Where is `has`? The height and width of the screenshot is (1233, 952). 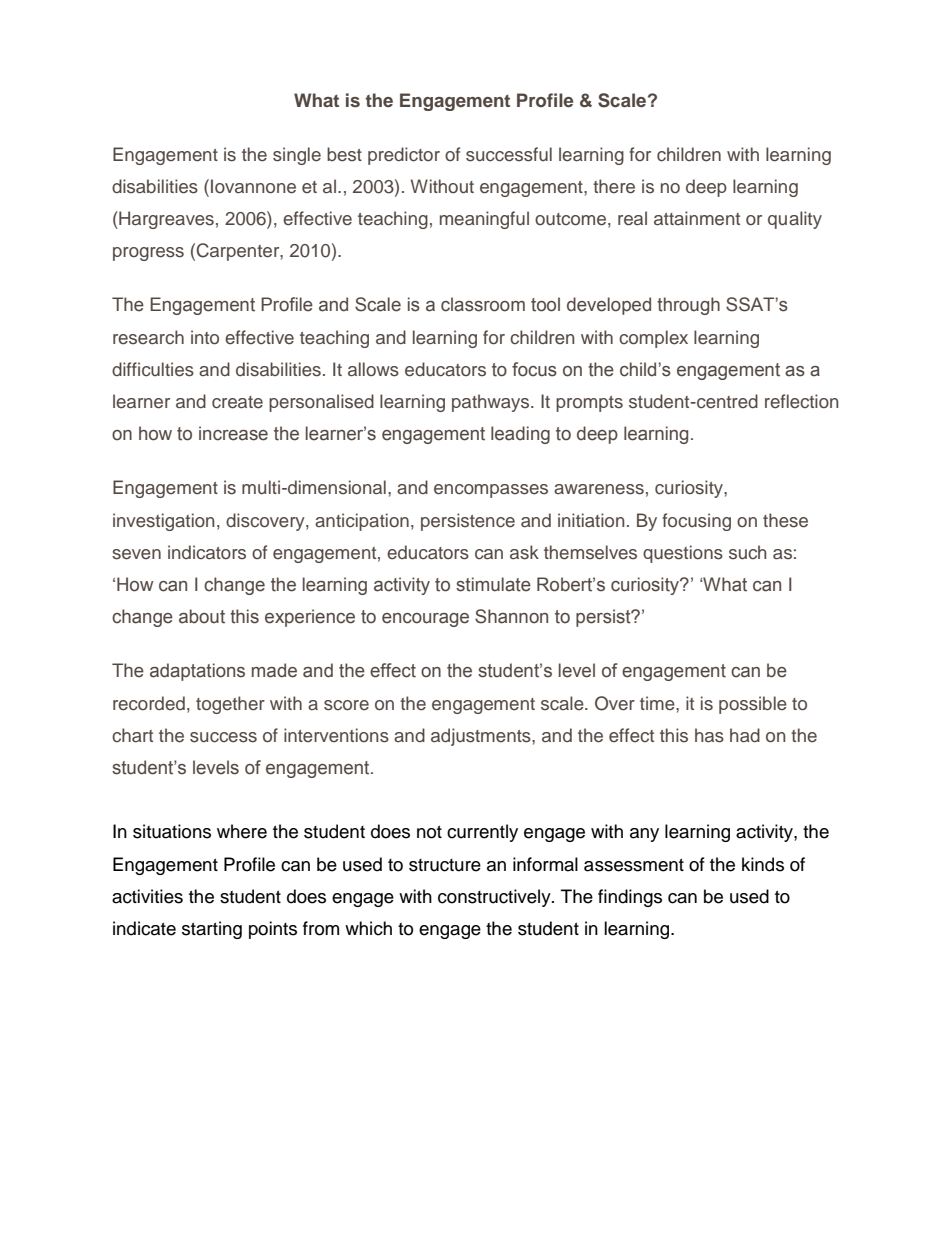 has is located at coordinates (709, 735).
